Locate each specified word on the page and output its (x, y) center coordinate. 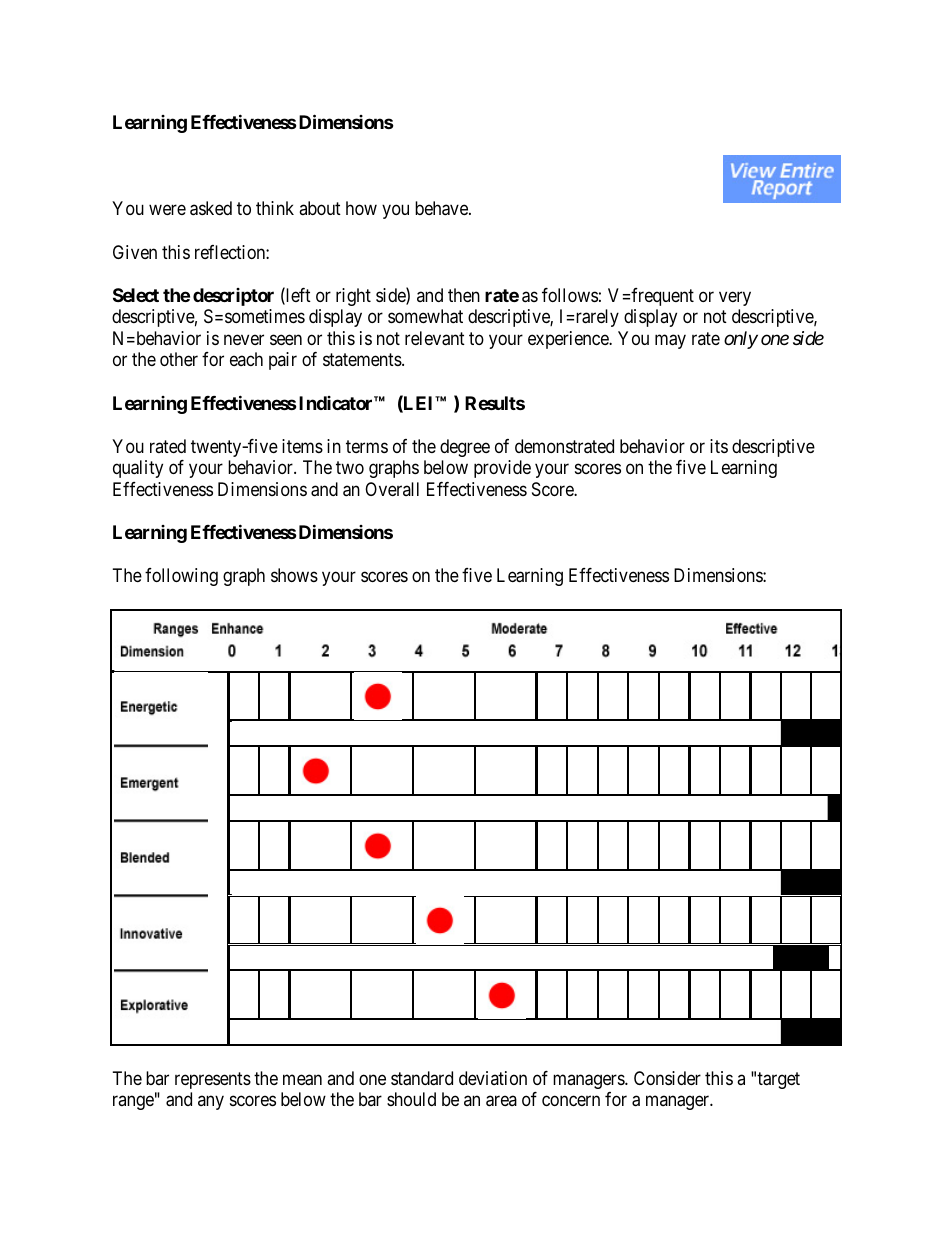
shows (294, 575)
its (719, 446)
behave (442, 208)
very (735, 298)
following (181, 577)
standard (422, 1078)
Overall (392, 489)
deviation (493, 1078)
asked (211, 208)
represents (213, 1080)
